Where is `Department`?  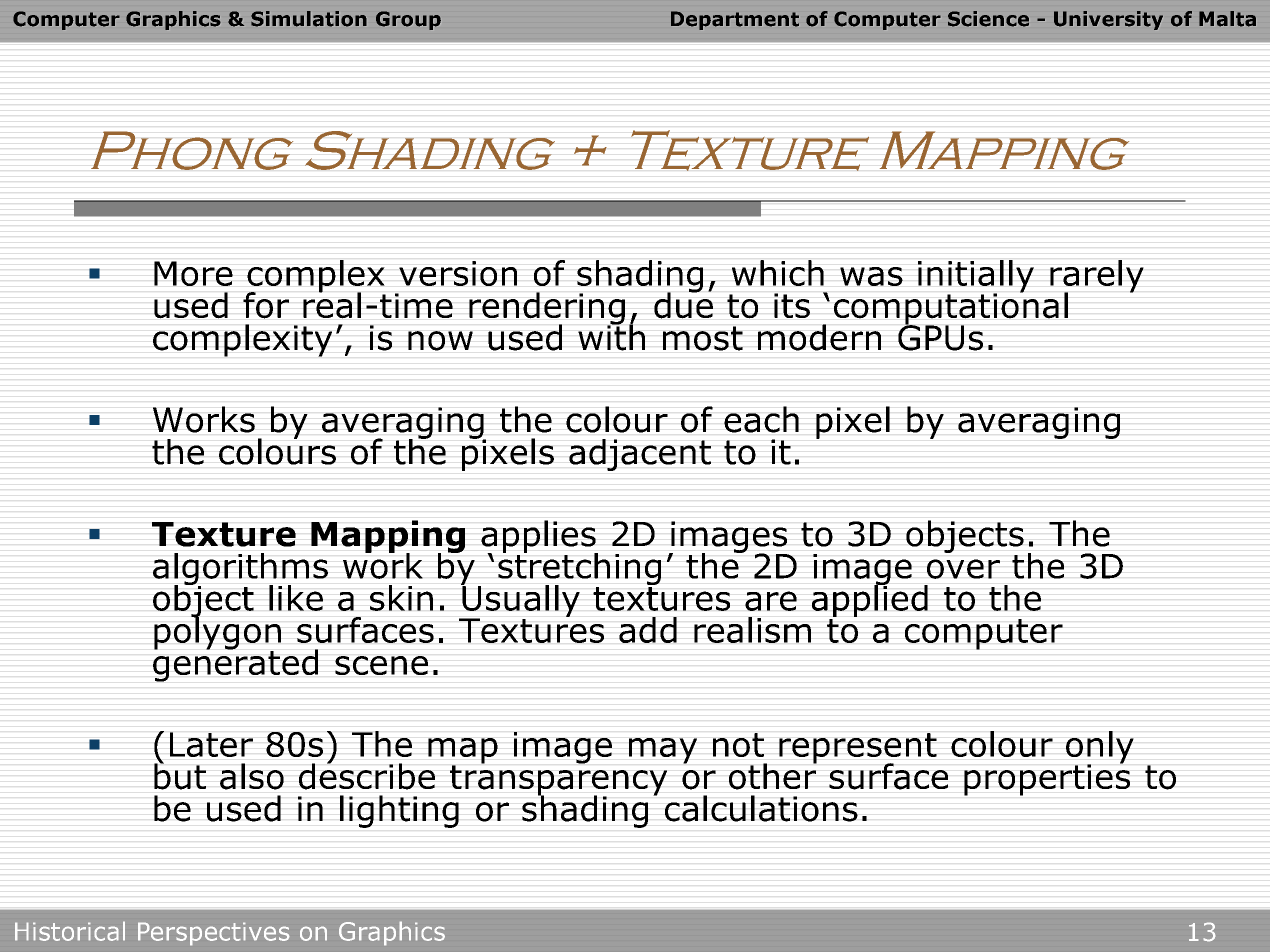 Department is located at coordinates (735, 20).
